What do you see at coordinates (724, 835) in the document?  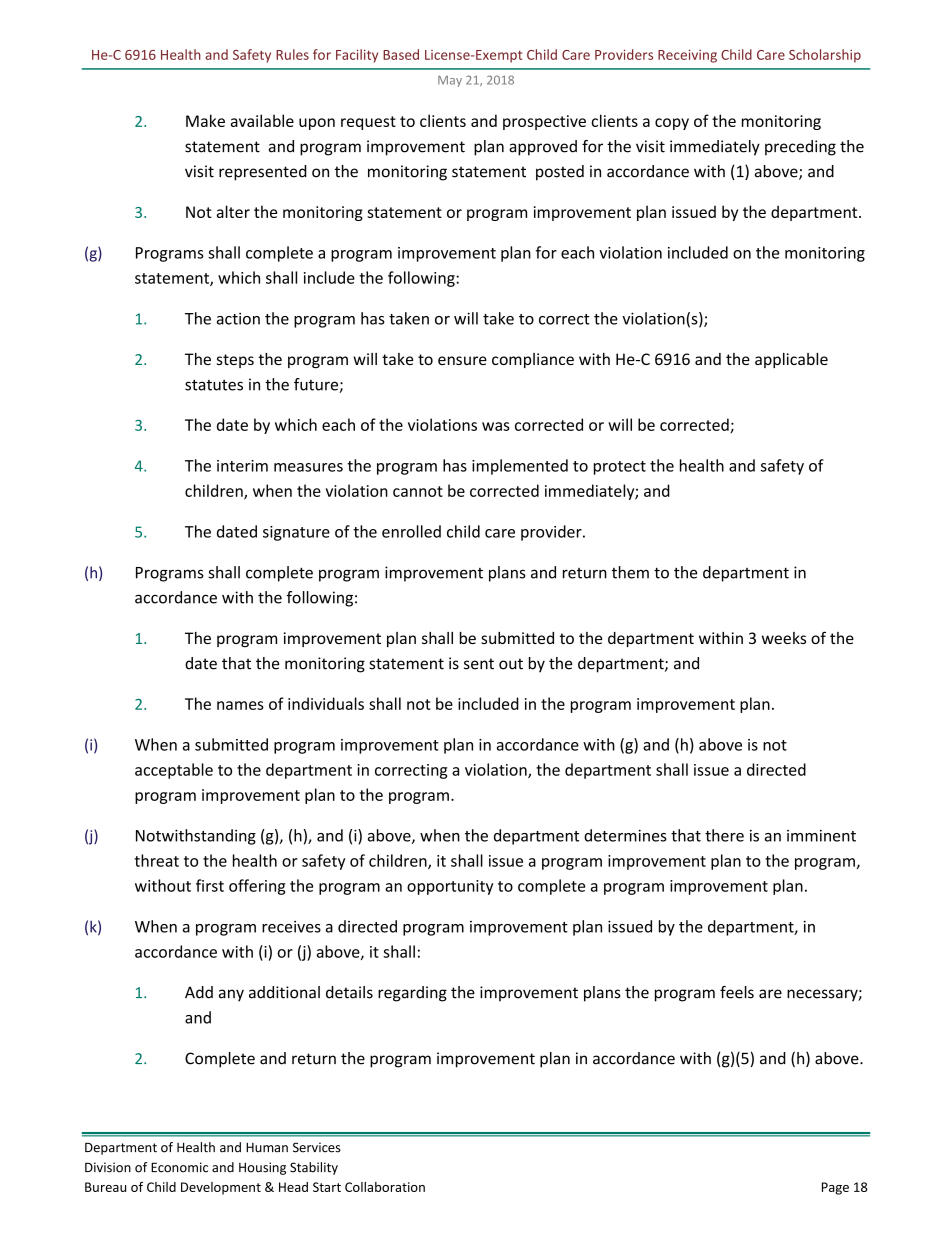 I see `there` at bounding box center [724, 835].
